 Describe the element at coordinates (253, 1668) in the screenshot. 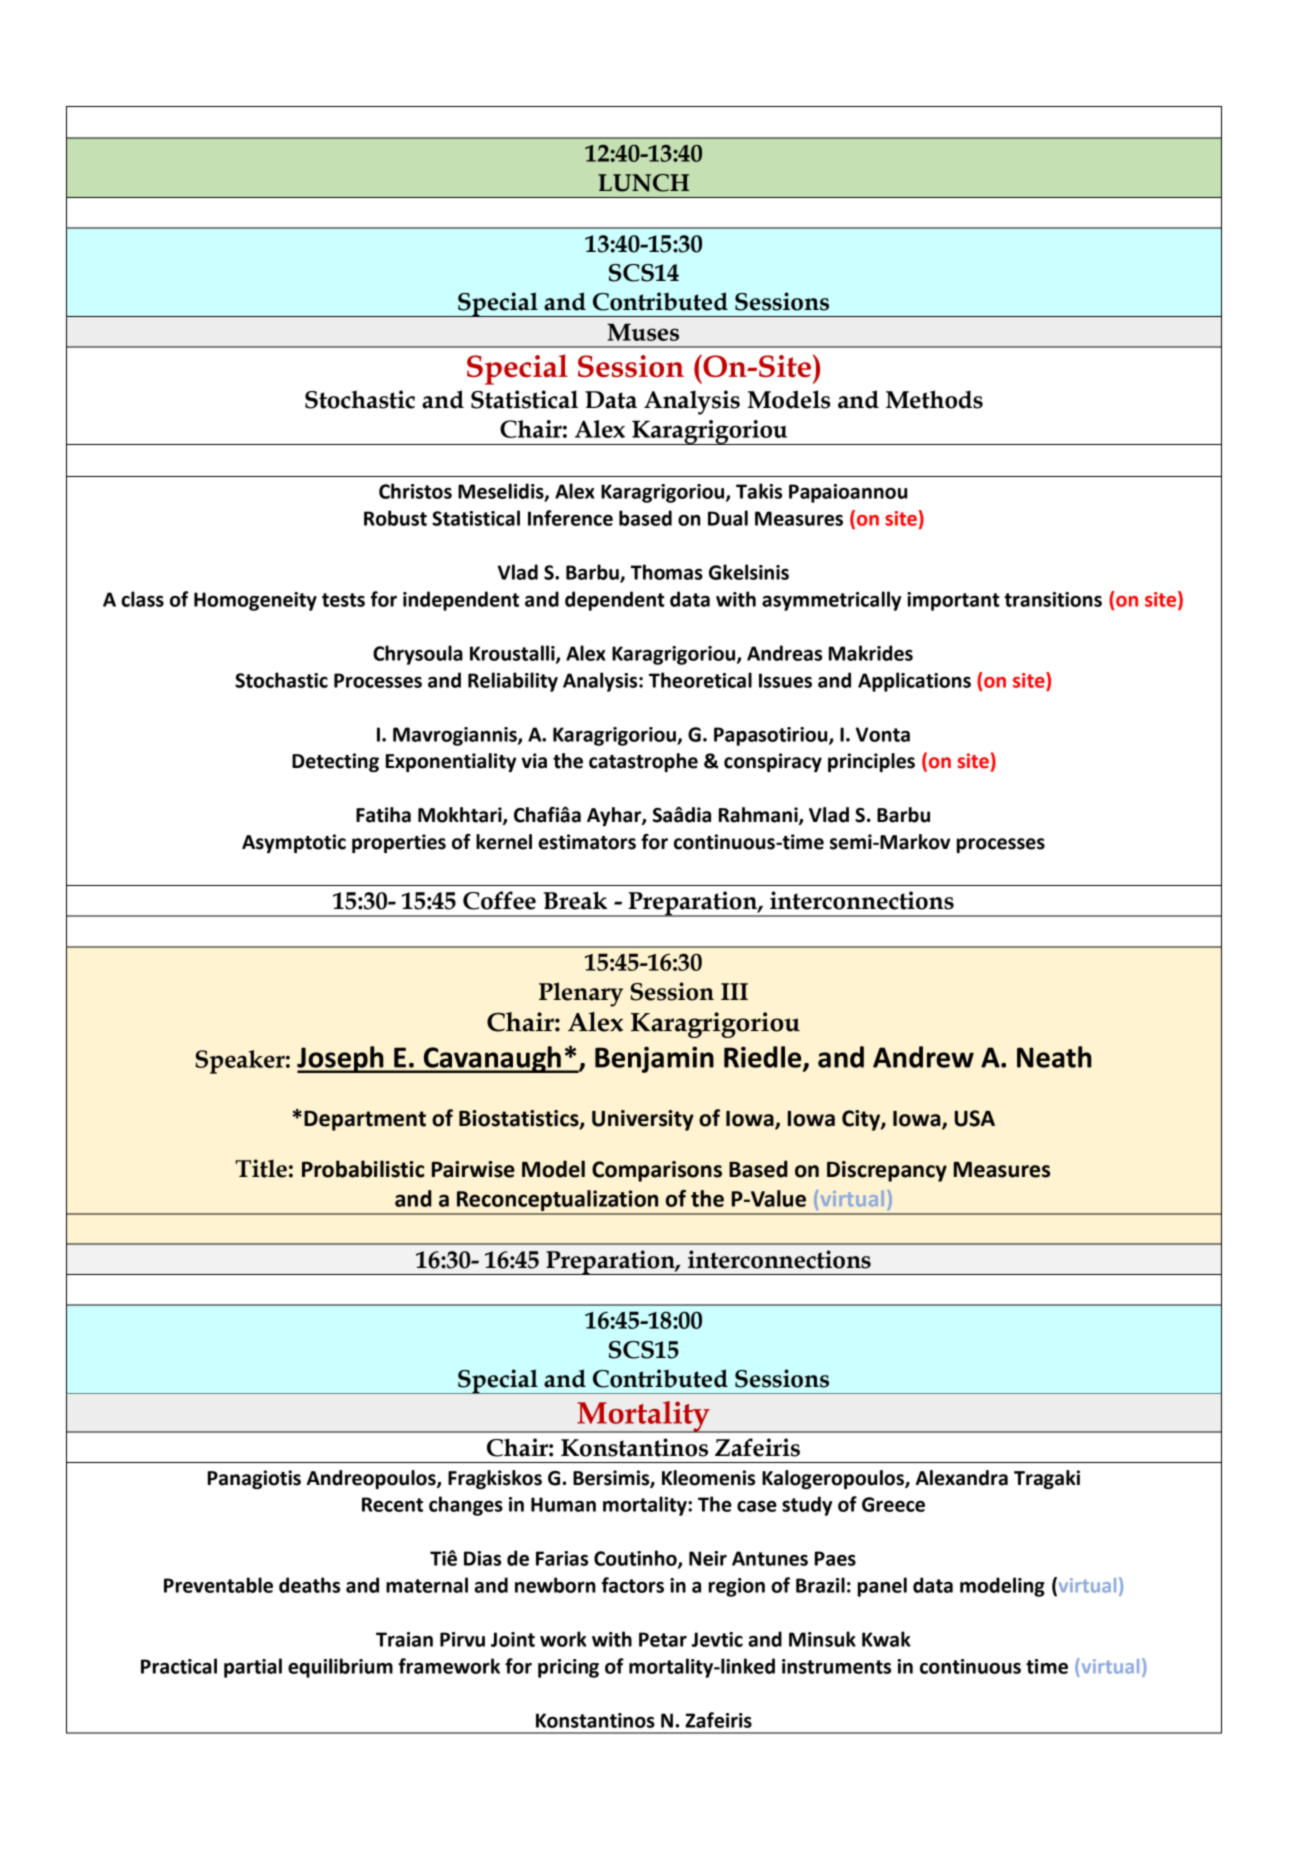

I see `partial` at that location.
